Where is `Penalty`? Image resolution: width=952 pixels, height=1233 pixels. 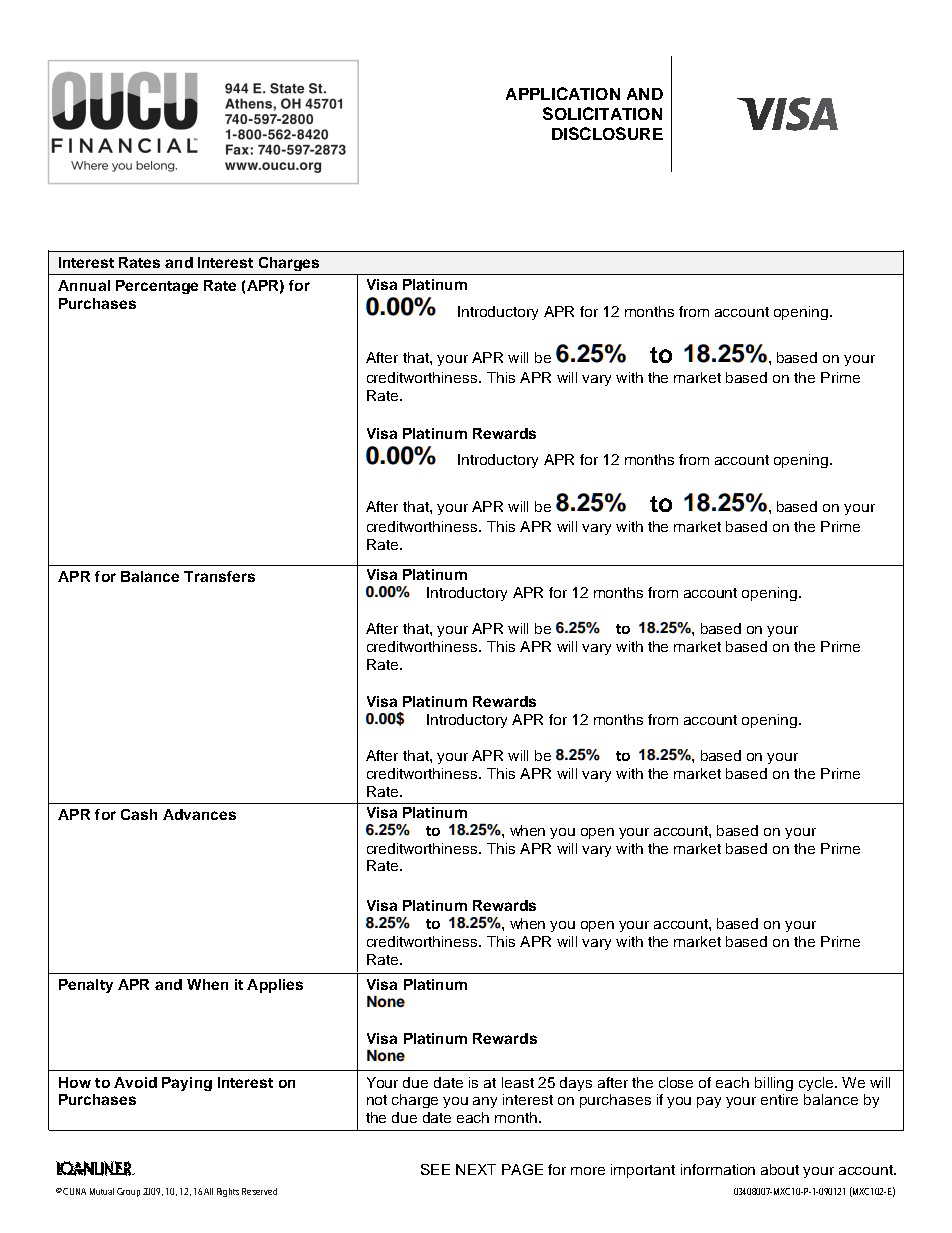
Penalty is located at coordinates (86, 986).
